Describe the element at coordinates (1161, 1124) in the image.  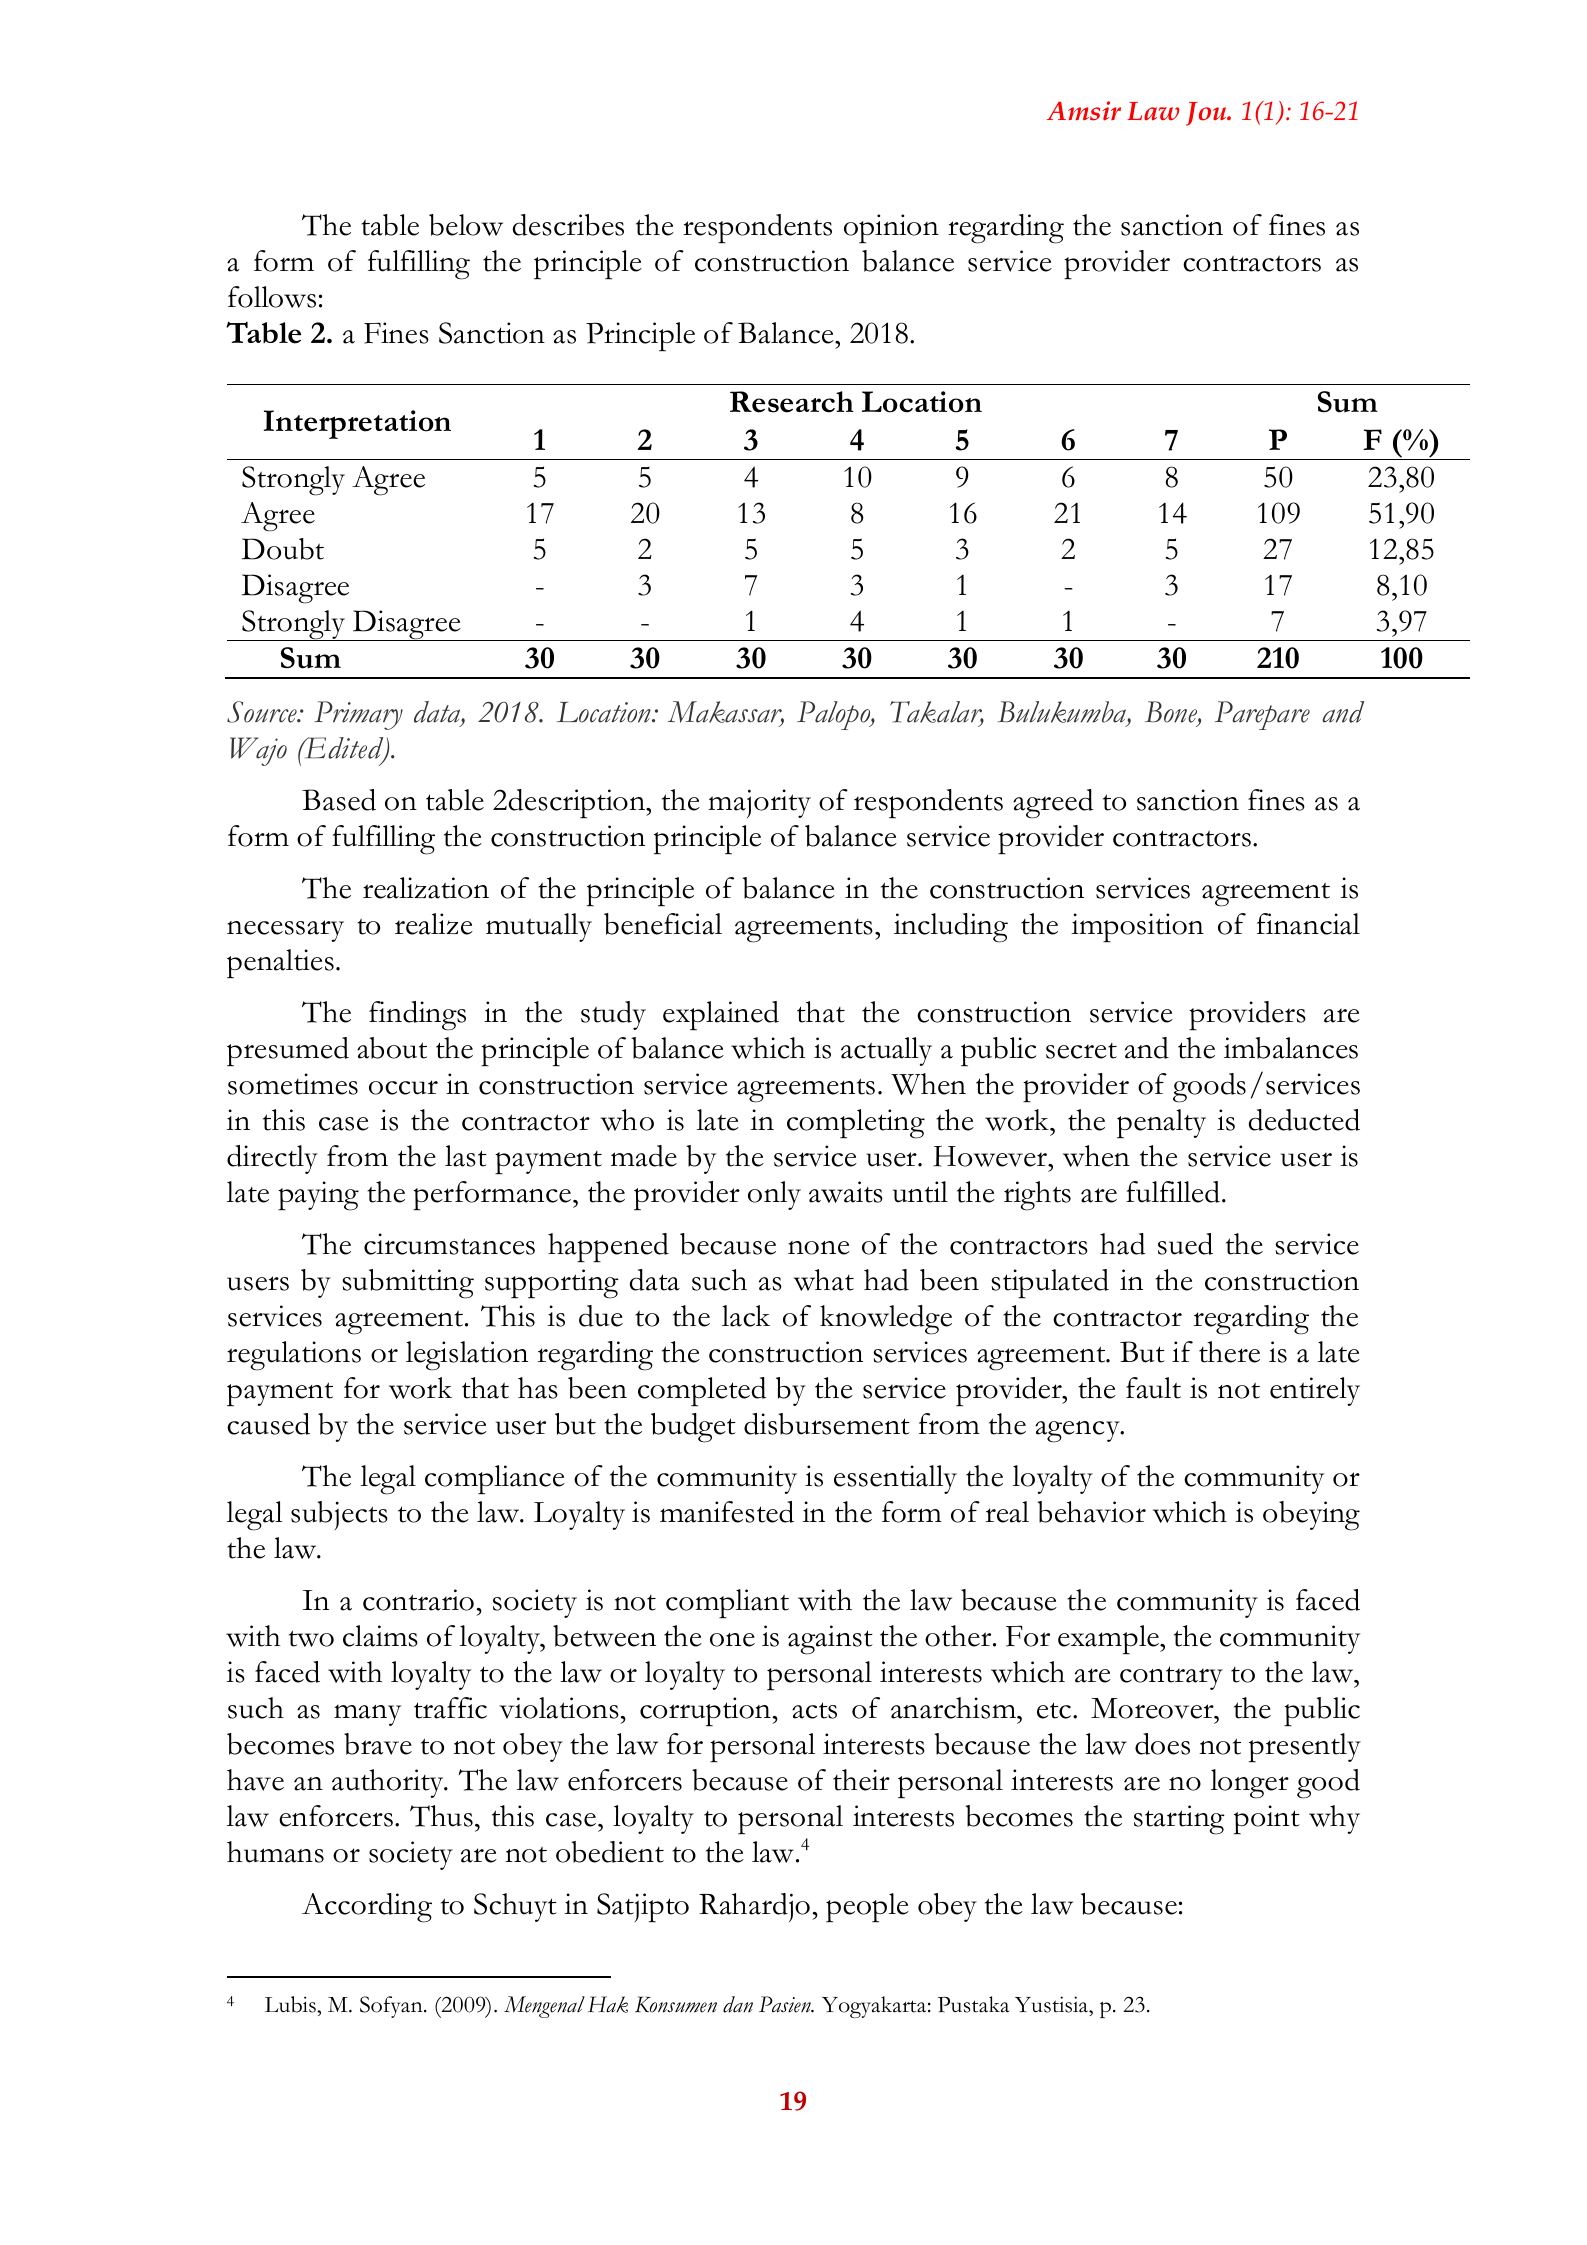
I see `penalty` at that location.
